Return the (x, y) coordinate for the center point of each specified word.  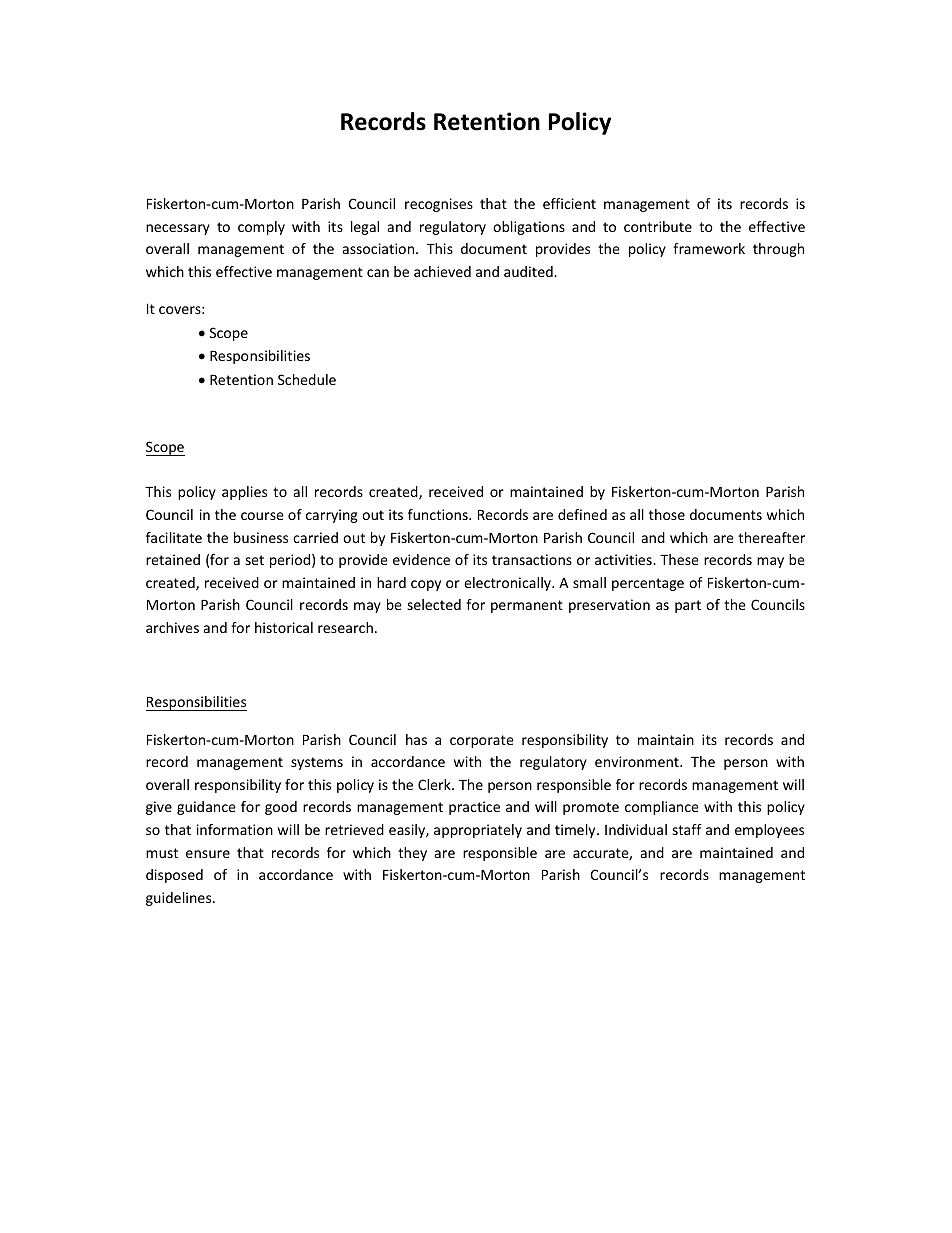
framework (709, 248)
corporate (482, 741)
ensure (208, 854)
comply (261, 228)
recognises (439, 205)
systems (317, 763)
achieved (442, 271)
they (412, 854)
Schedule (307, 379)
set (254, 560)
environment (638, 761)
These (679, 559)
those (667, 514)
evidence (421, 559)
